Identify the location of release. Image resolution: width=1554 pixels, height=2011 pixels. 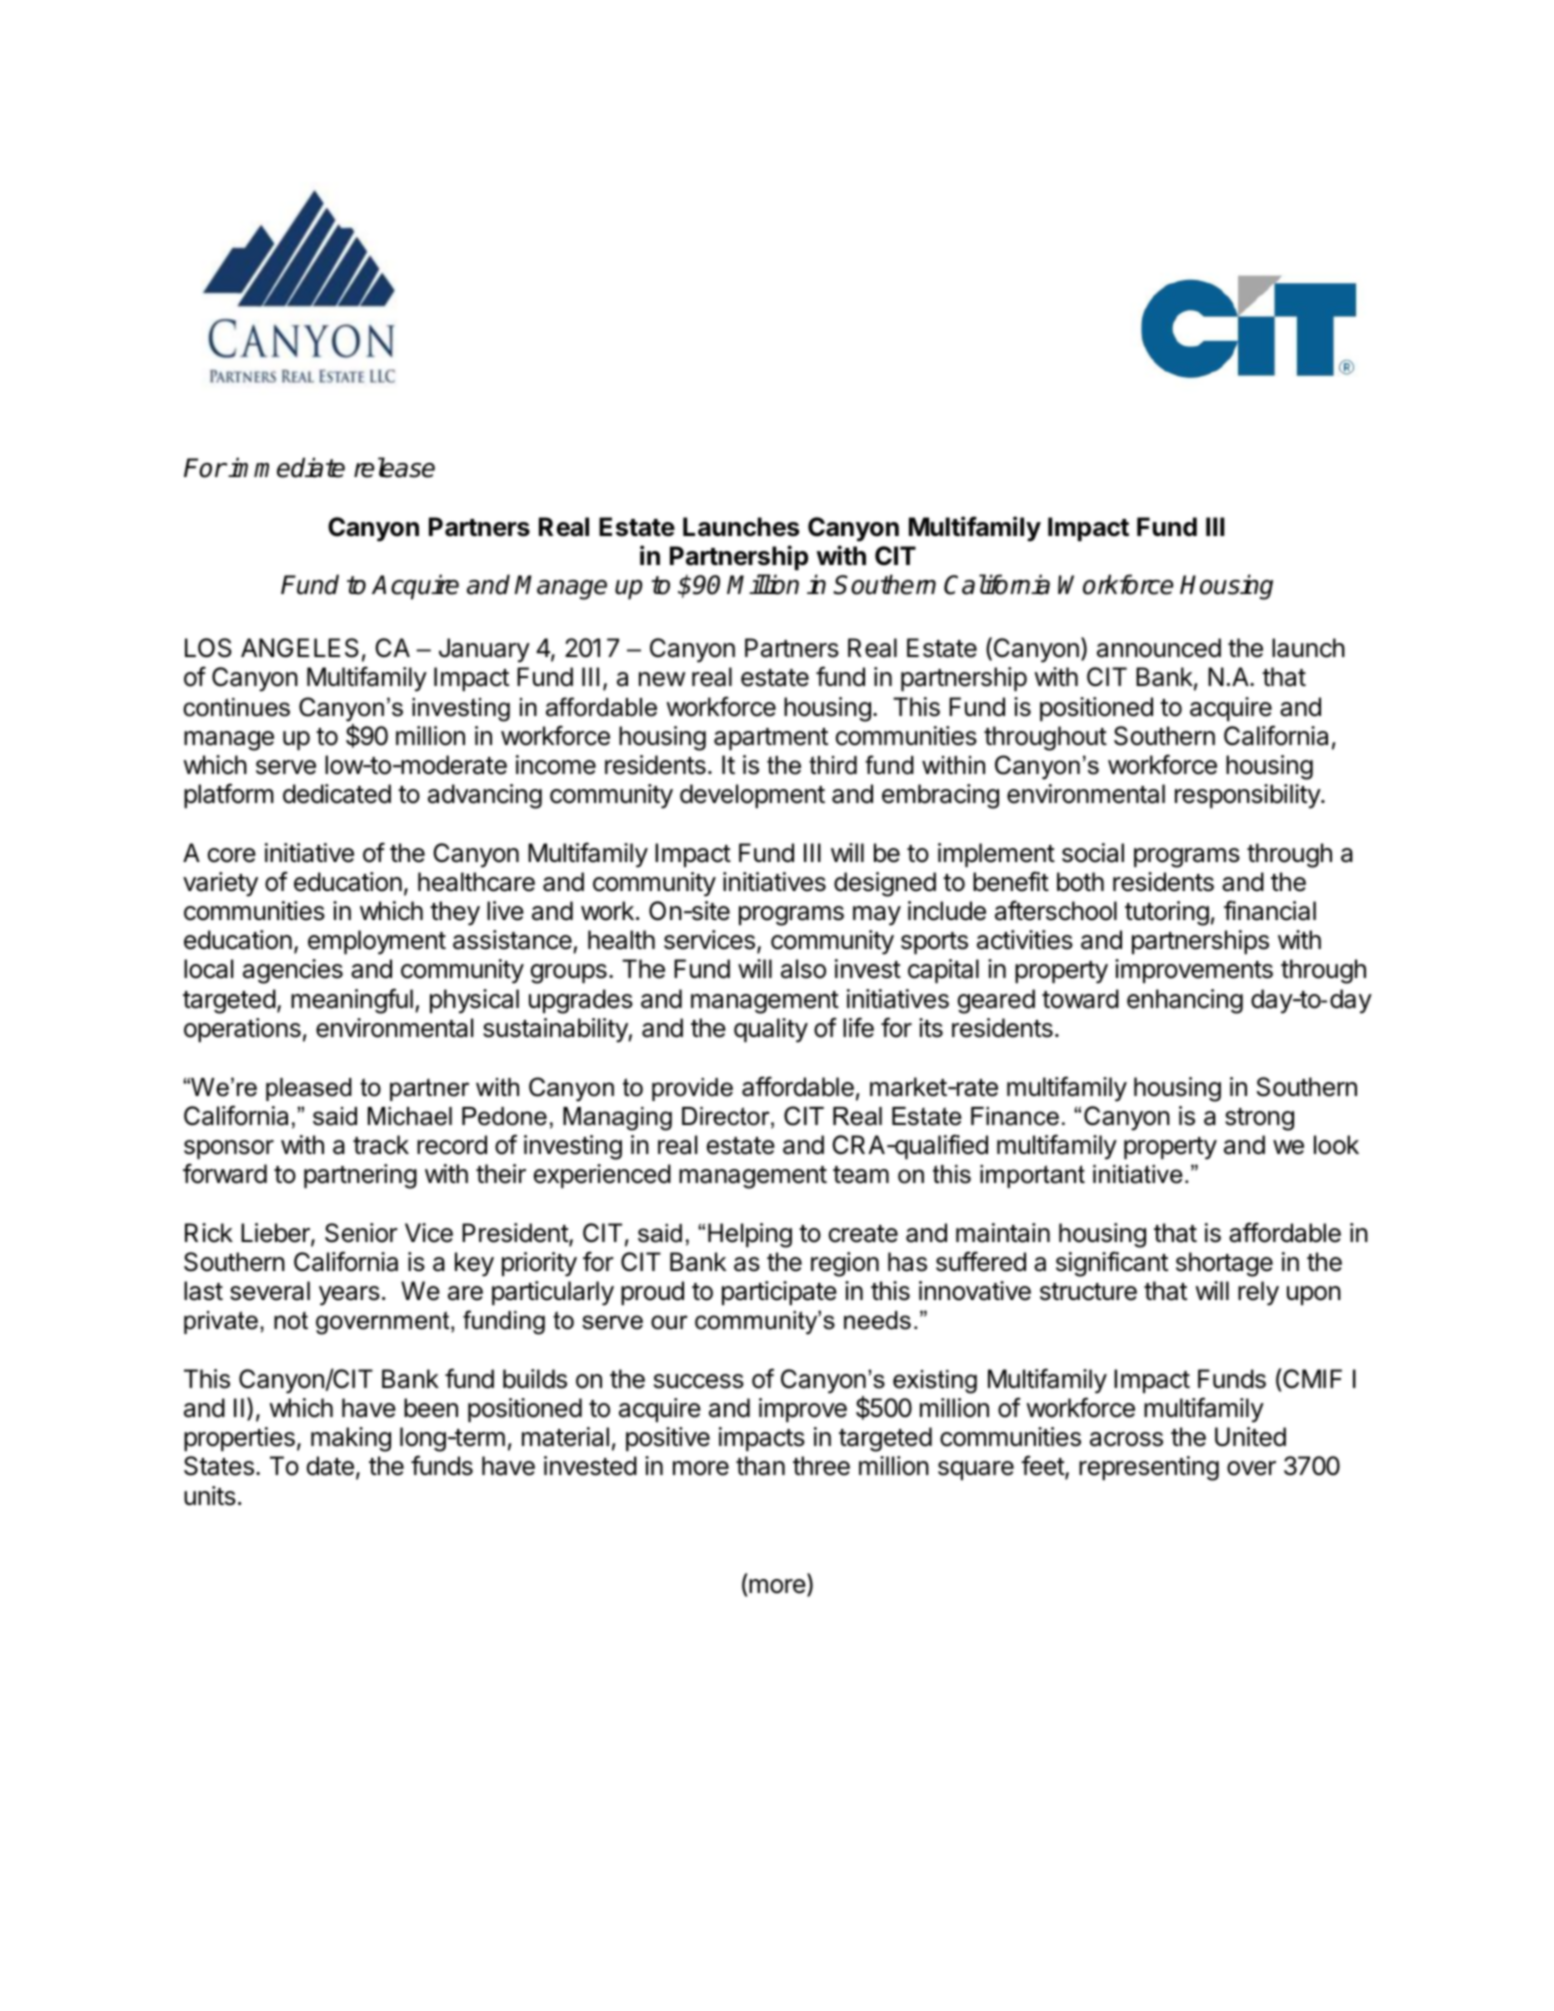
(394, 467).
